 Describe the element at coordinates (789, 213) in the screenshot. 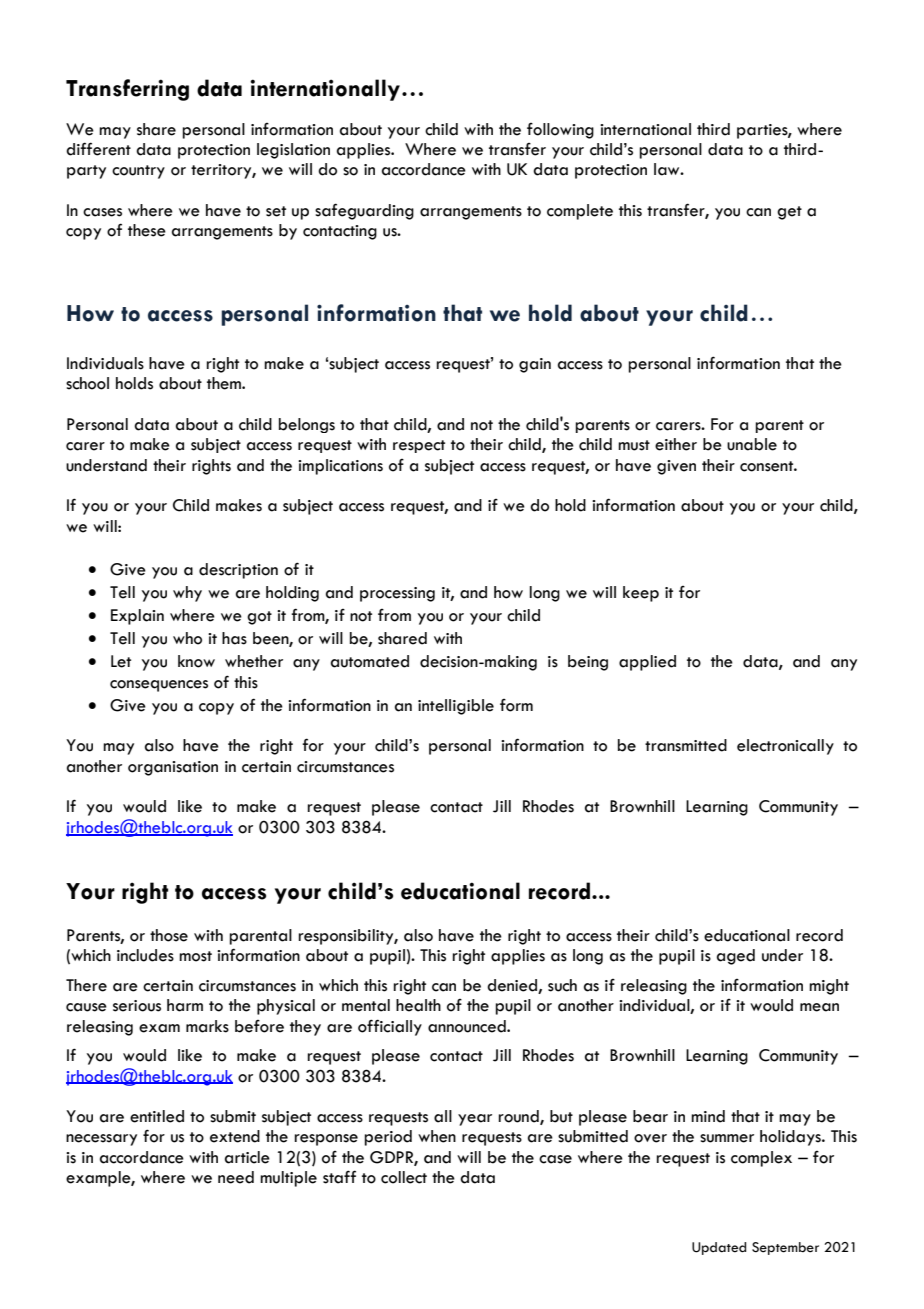

I see `get` at that location.
